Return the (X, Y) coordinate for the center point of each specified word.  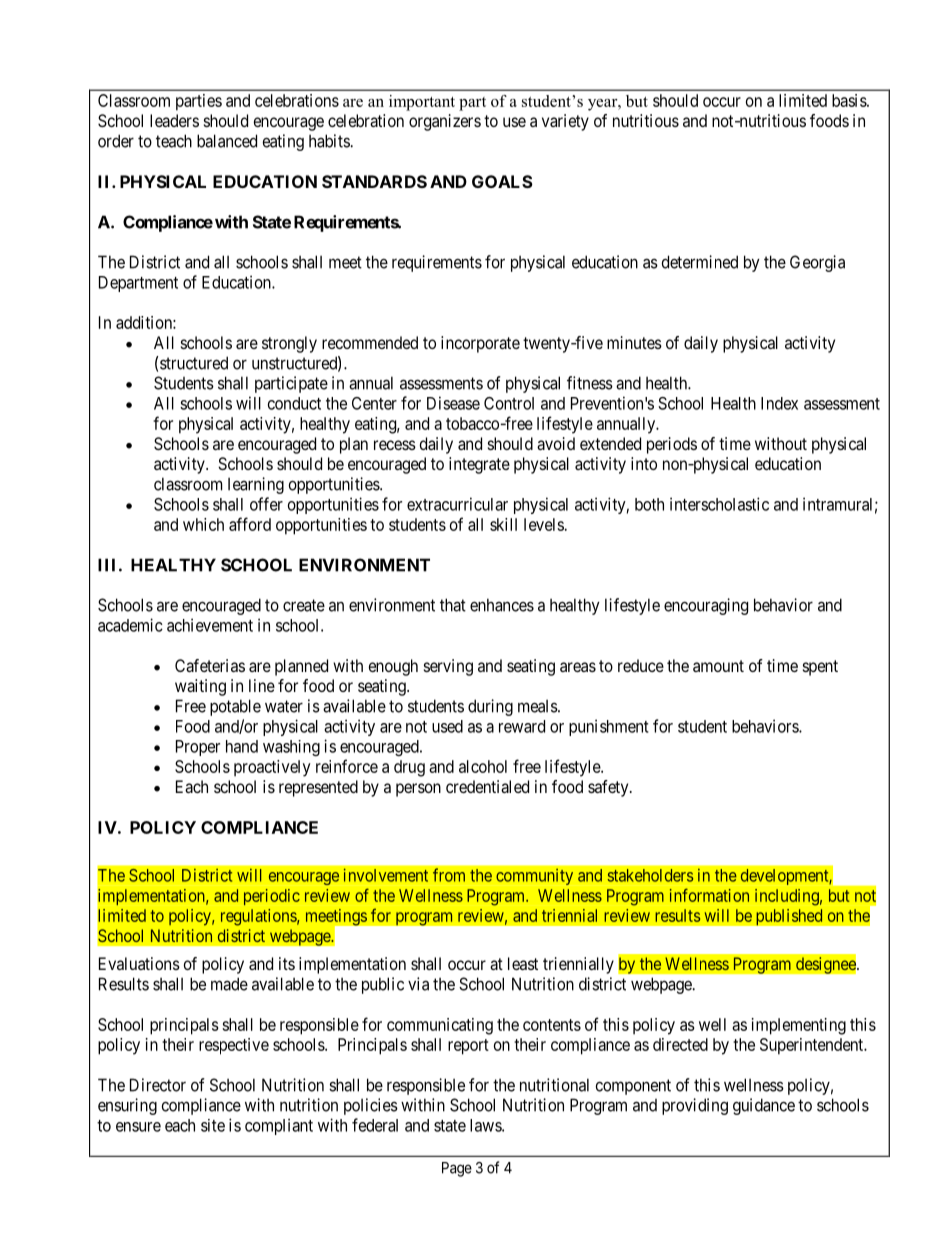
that (453, 605)
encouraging (706, 606)
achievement (210, 625)
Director (158, 1085)
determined (700, 262)
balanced (227, 141)
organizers (445, 122)
